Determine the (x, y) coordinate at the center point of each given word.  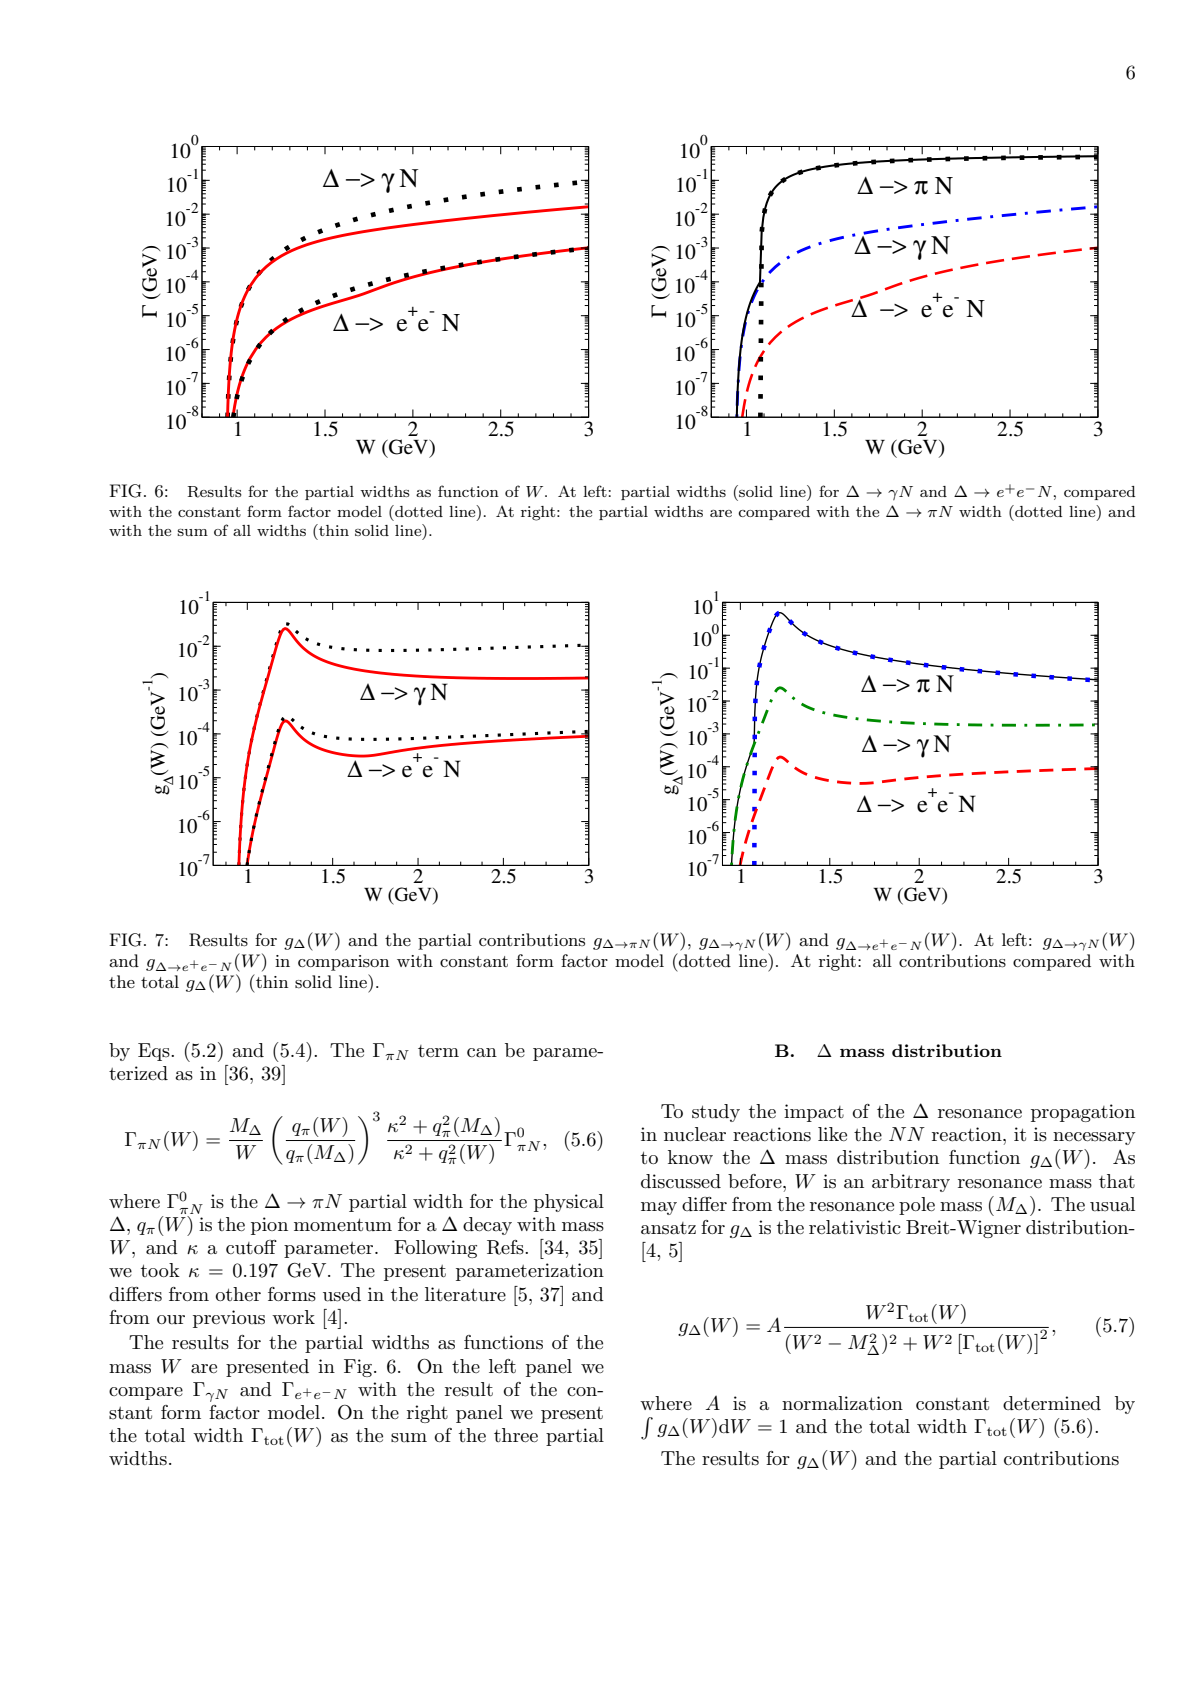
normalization (842, 1403)
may (659, 1208)
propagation (1083, 1113)
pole (917, 1206)
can (482, 1053)
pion (269, 1226)
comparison (343, 963)
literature (465, 1294)
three (516, 1435)
